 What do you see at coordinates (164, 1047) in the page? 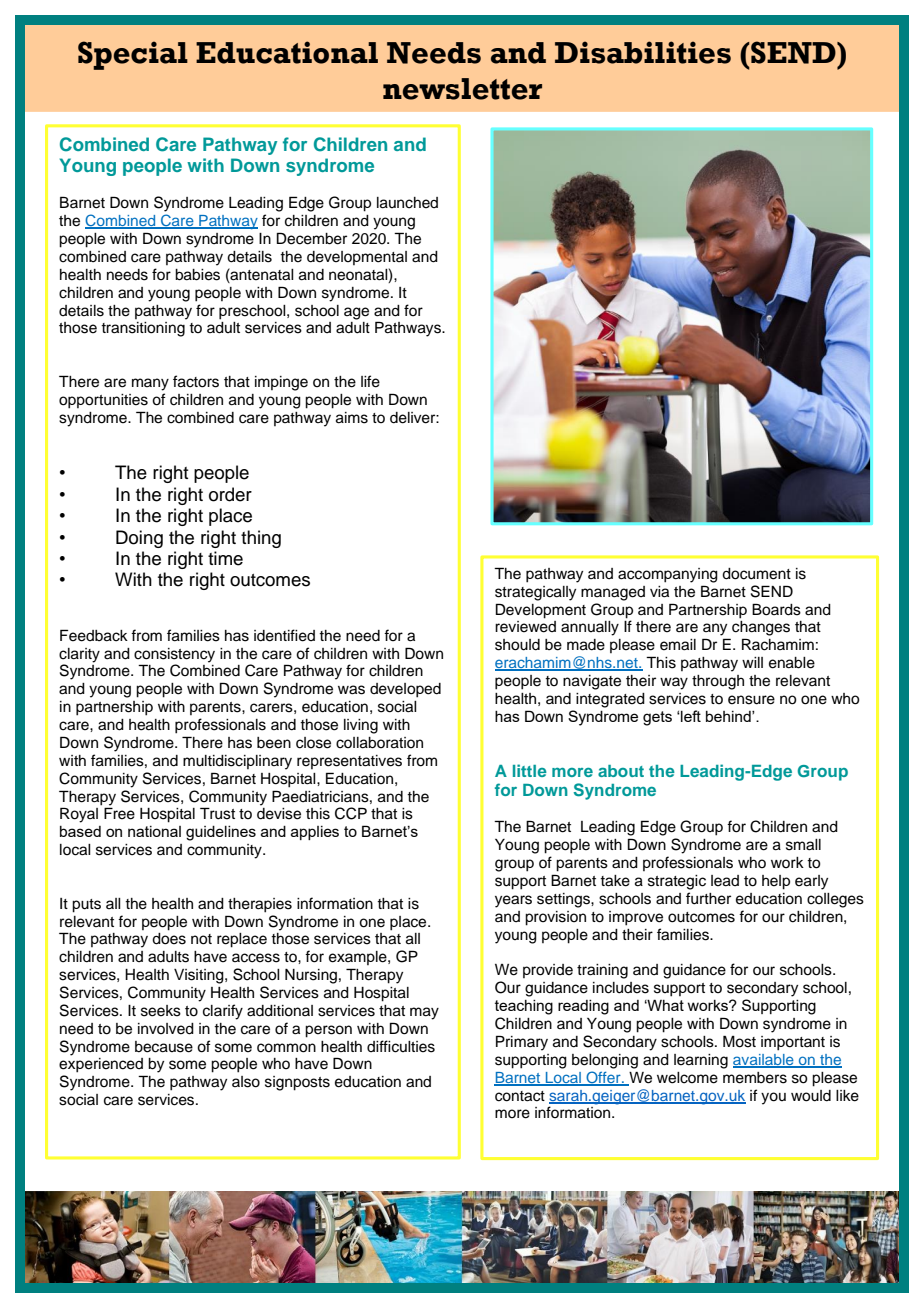
I see `because` at bounding box center [164, 1047].
